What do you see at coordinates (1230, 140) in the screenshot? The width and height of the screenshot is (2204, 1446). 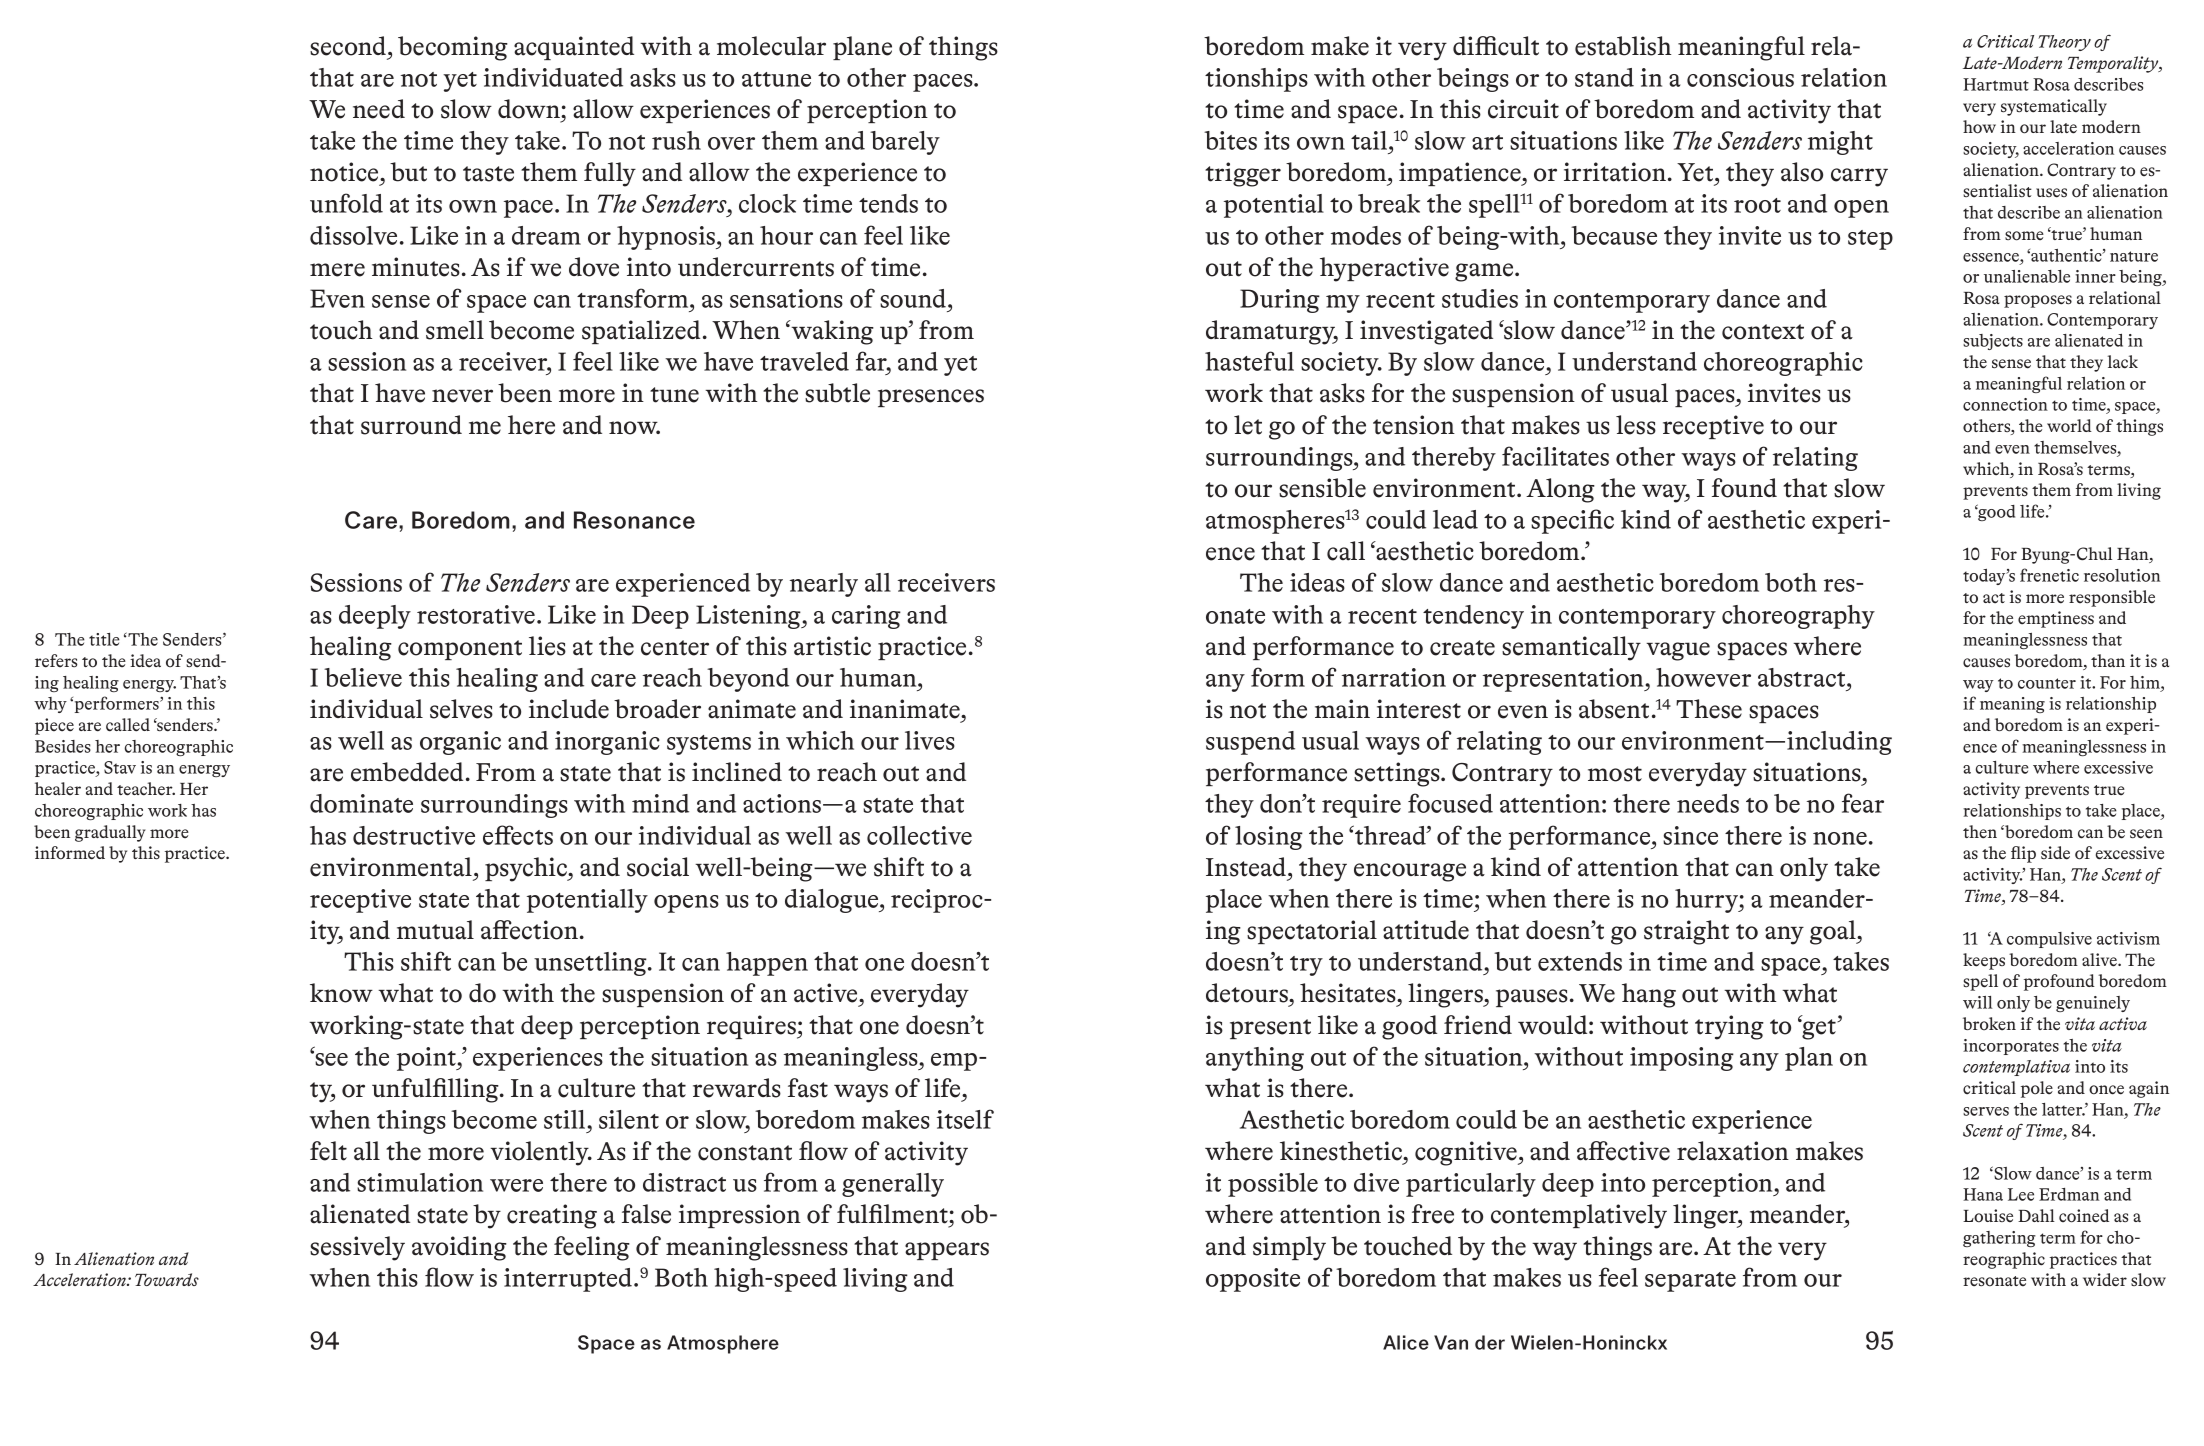 I see `bites` at bounding box center [1230, 140].
